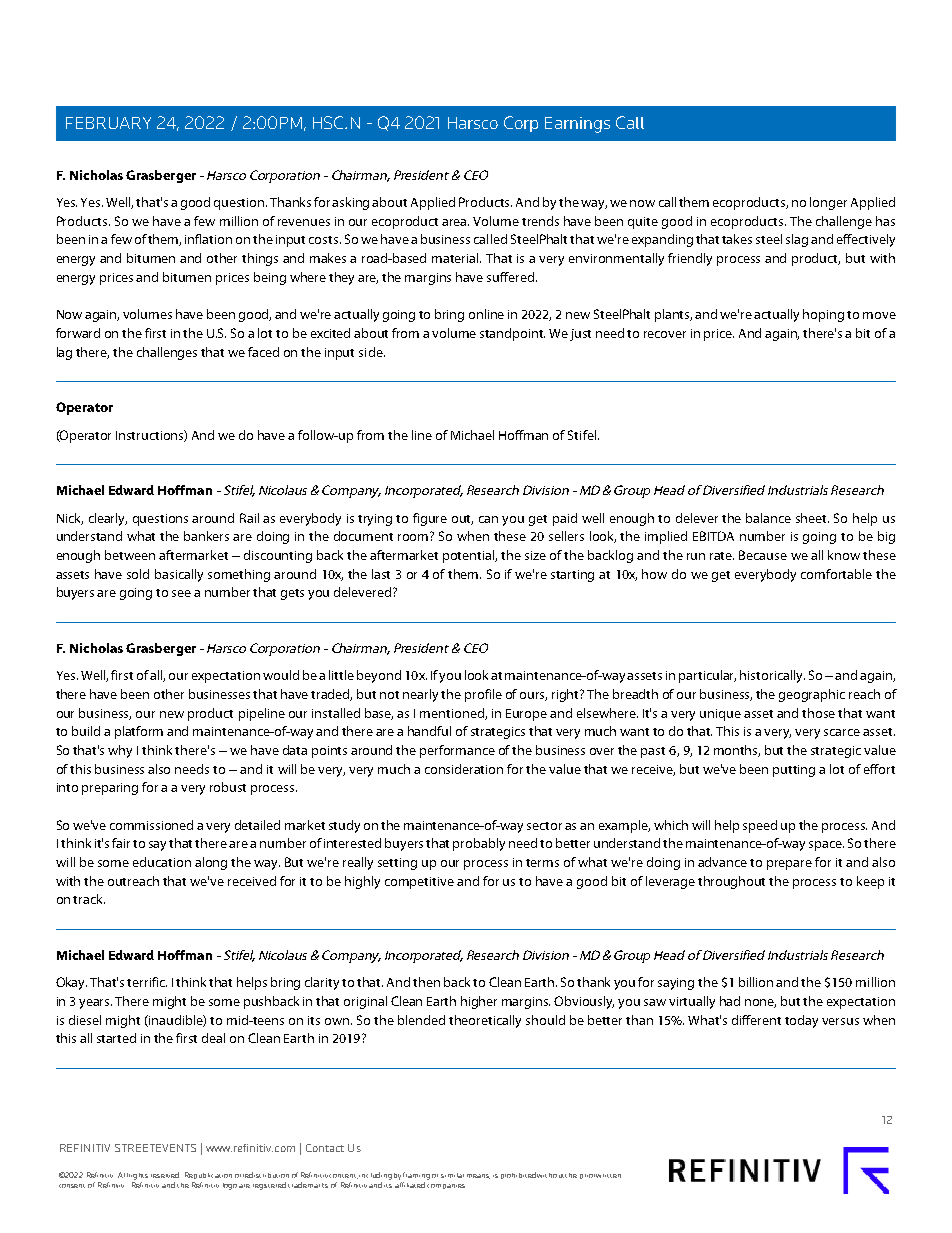 The height and width of the screenshot is (1233, 952). What do you see at coordinates (512, 334) in the screenshot?
I see `standpoint` at bounding box center [512, 334].
